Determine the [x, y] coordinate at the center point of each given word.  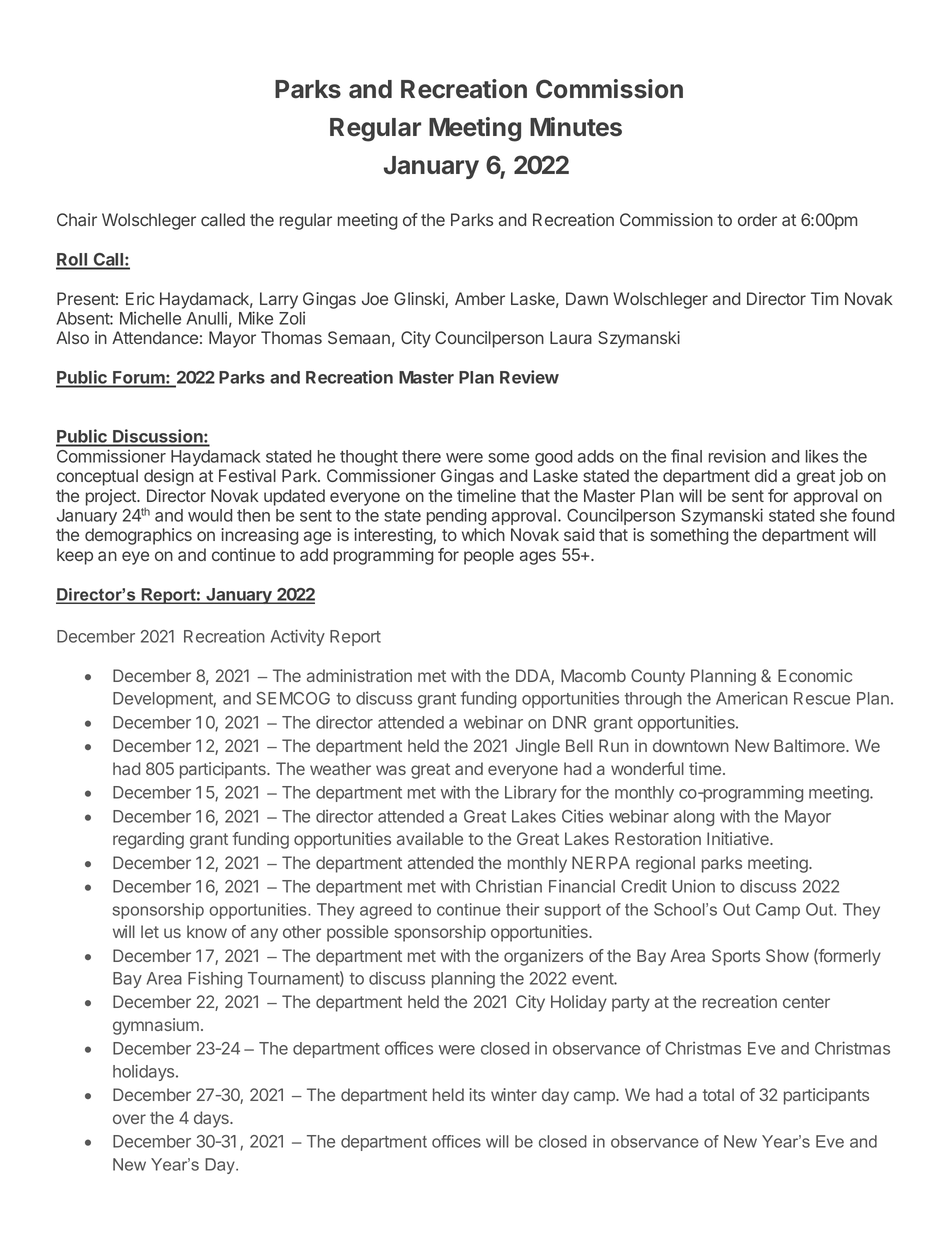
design [169, 477]
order [757, 219]
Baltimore [810, 745]
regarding [148, 840]
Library [531, 794]
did [766, 475]
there [421, 456]
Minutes [576, 127]
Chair [77, 219]
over [129, 1119]
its [477, 1094]
